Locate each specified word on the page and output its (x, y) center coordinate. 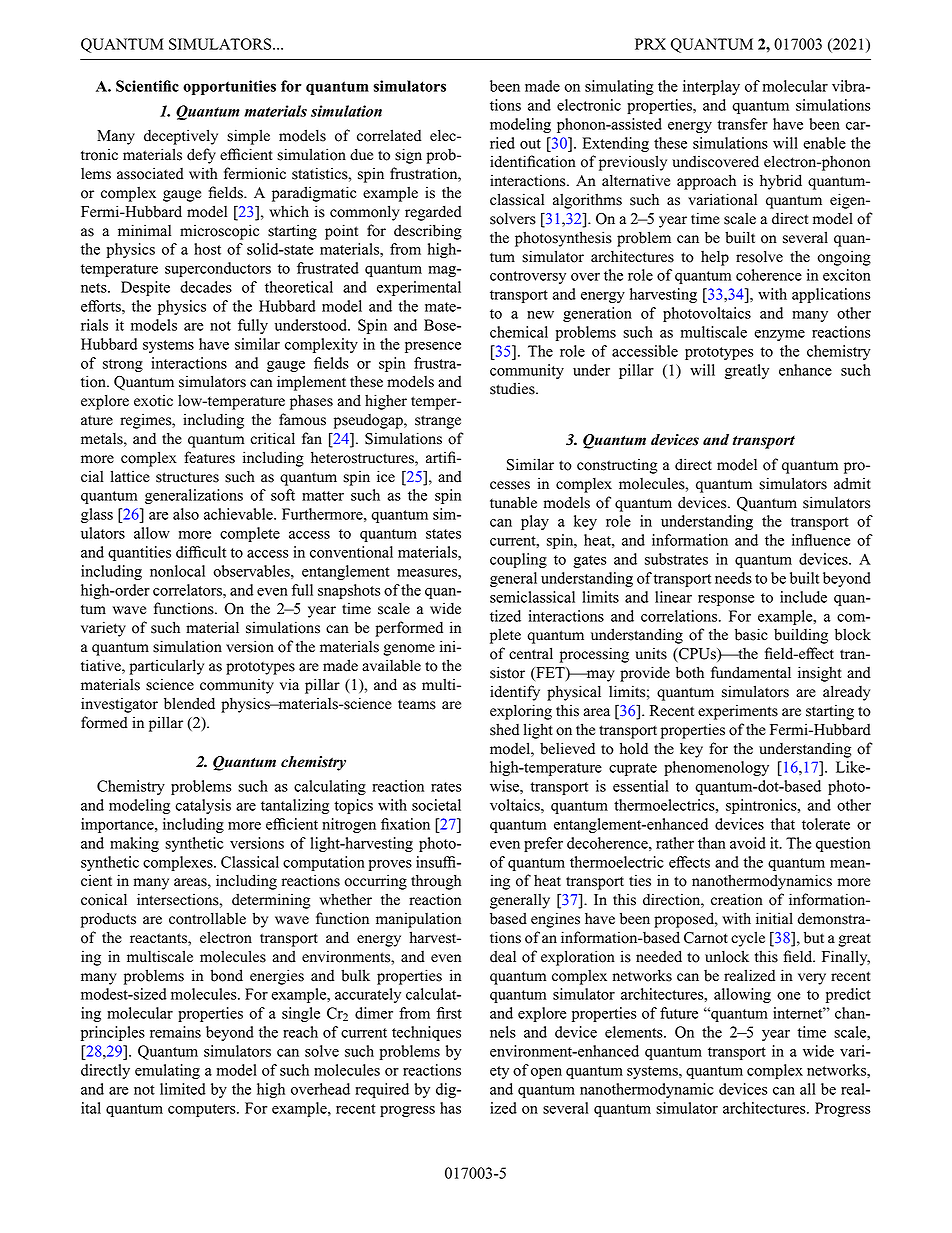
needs (733, 578)
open (546, 1073)
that (783, 824)
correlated (389, 135)
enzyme (779, 335)
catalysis (203, 806)
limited (183, 1089)
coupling (518, 560)
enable (824, 143)
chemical (519, 332)
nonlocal (177, 571)
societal (436, 805)
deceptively (181, 137)
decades (206, 287)
